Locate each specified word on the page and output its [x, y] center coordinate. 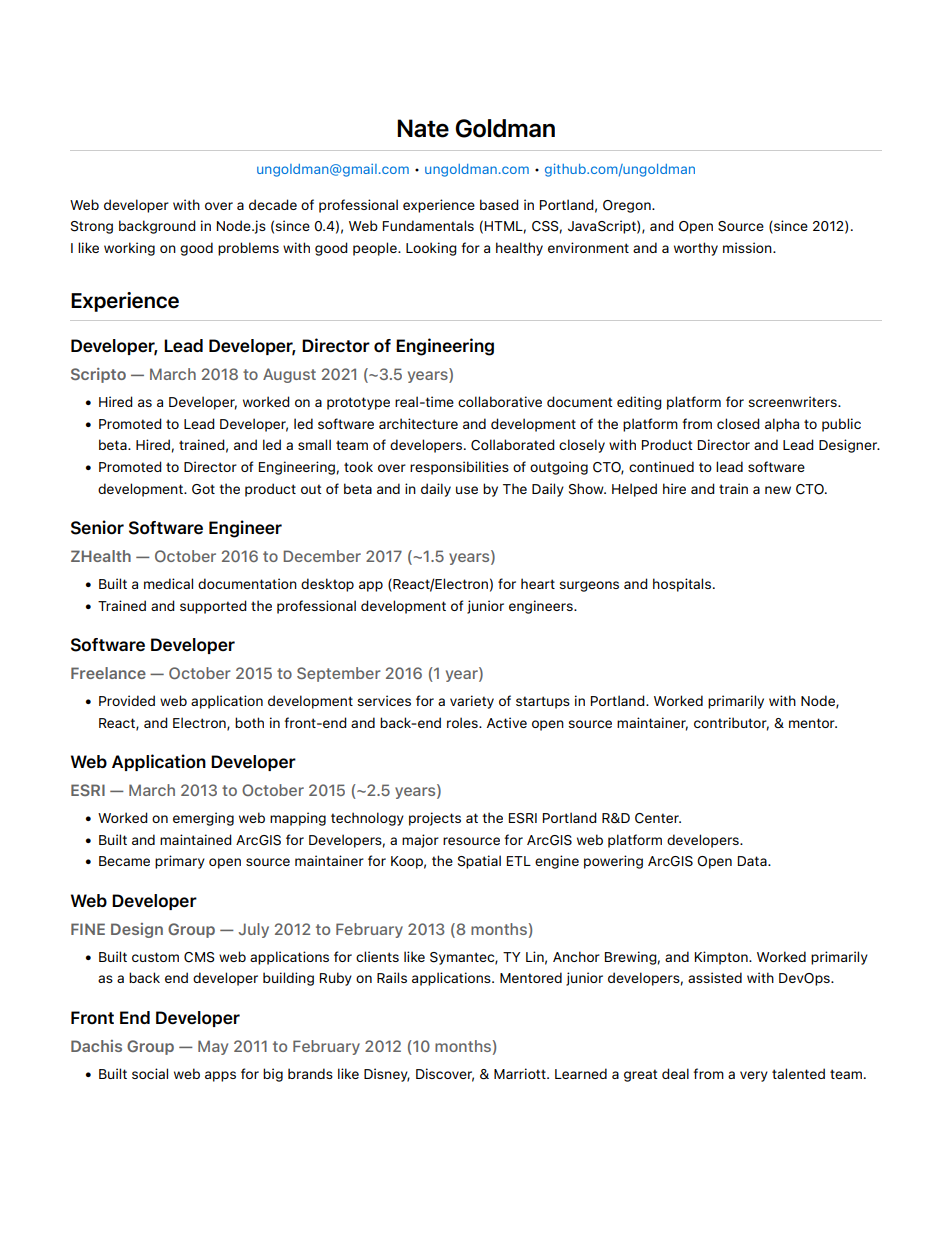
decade [273, 204]
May [213, 1047]
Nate [423, 128]
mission [748, 247]
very [754, 1076]
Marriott [521, 1073]
